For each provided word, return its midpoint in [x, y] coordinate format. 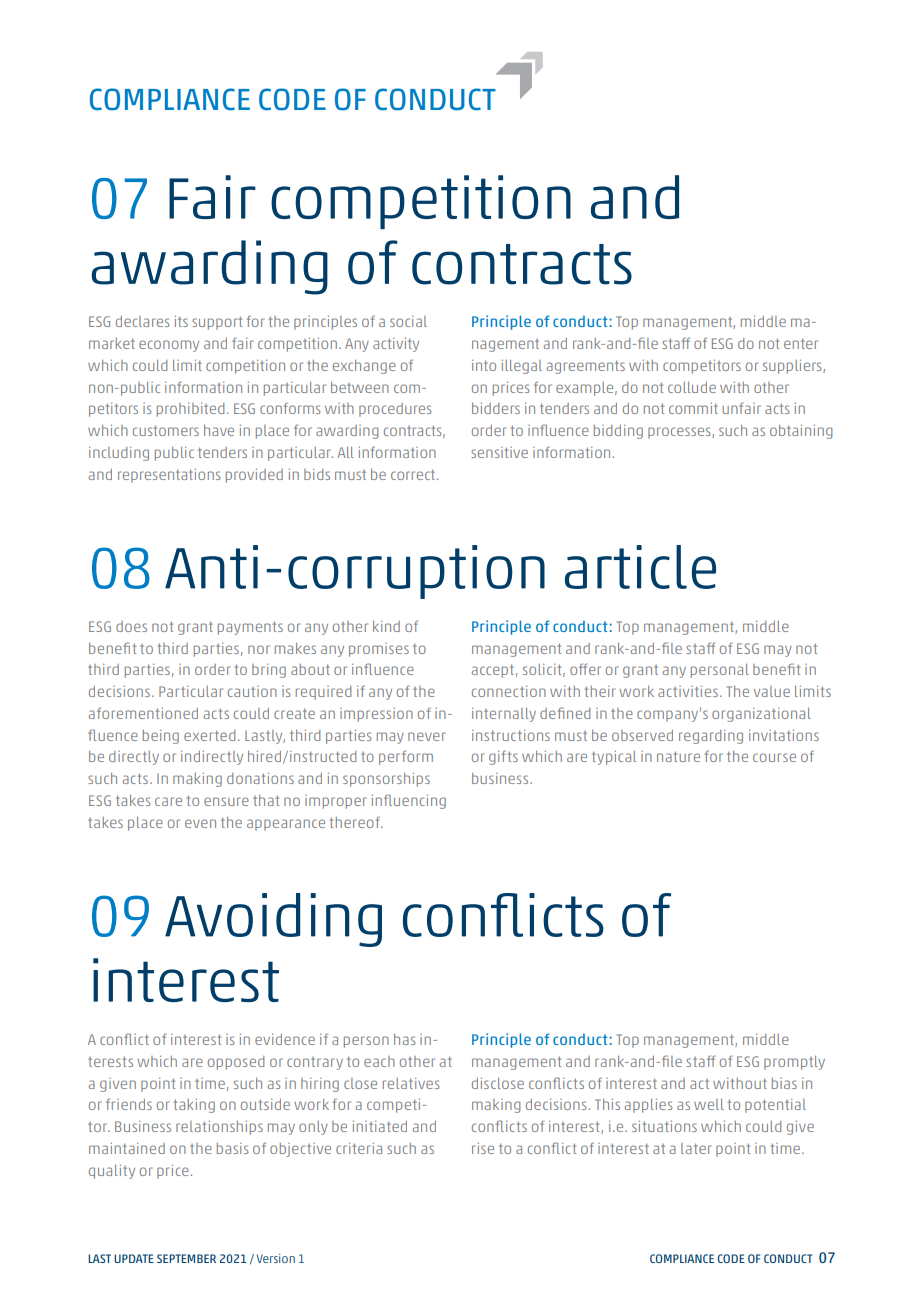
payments [250, 628]
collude [692, 387]
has [404, 1039]
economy [169, 346]
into [484, 365]
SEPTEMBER [186, 1258]
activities [688, 691]
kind [386, 626]
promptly [794, 1063]
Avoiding [273, 920]
